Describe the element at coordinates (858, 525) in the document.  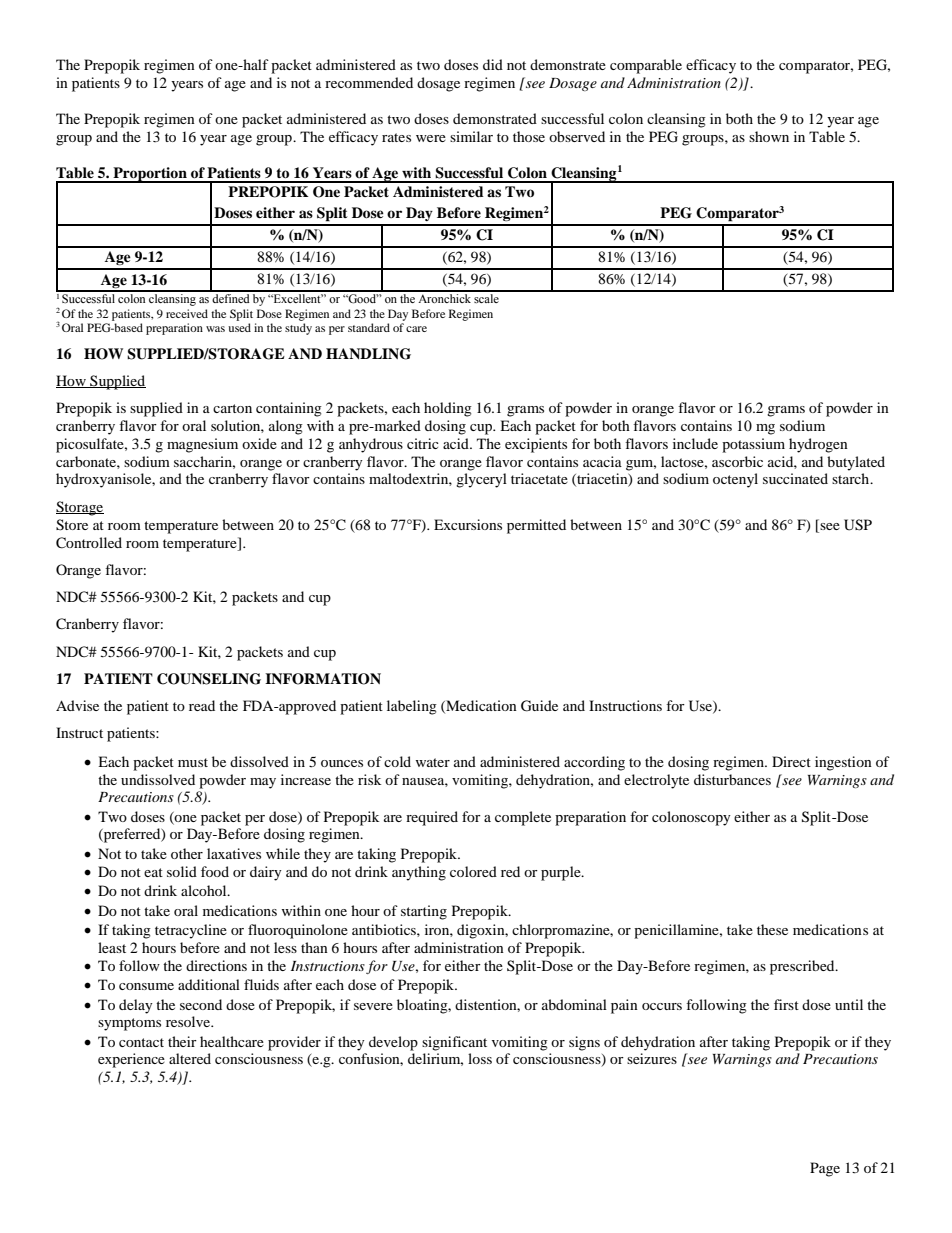
I see `USP` at that location.
